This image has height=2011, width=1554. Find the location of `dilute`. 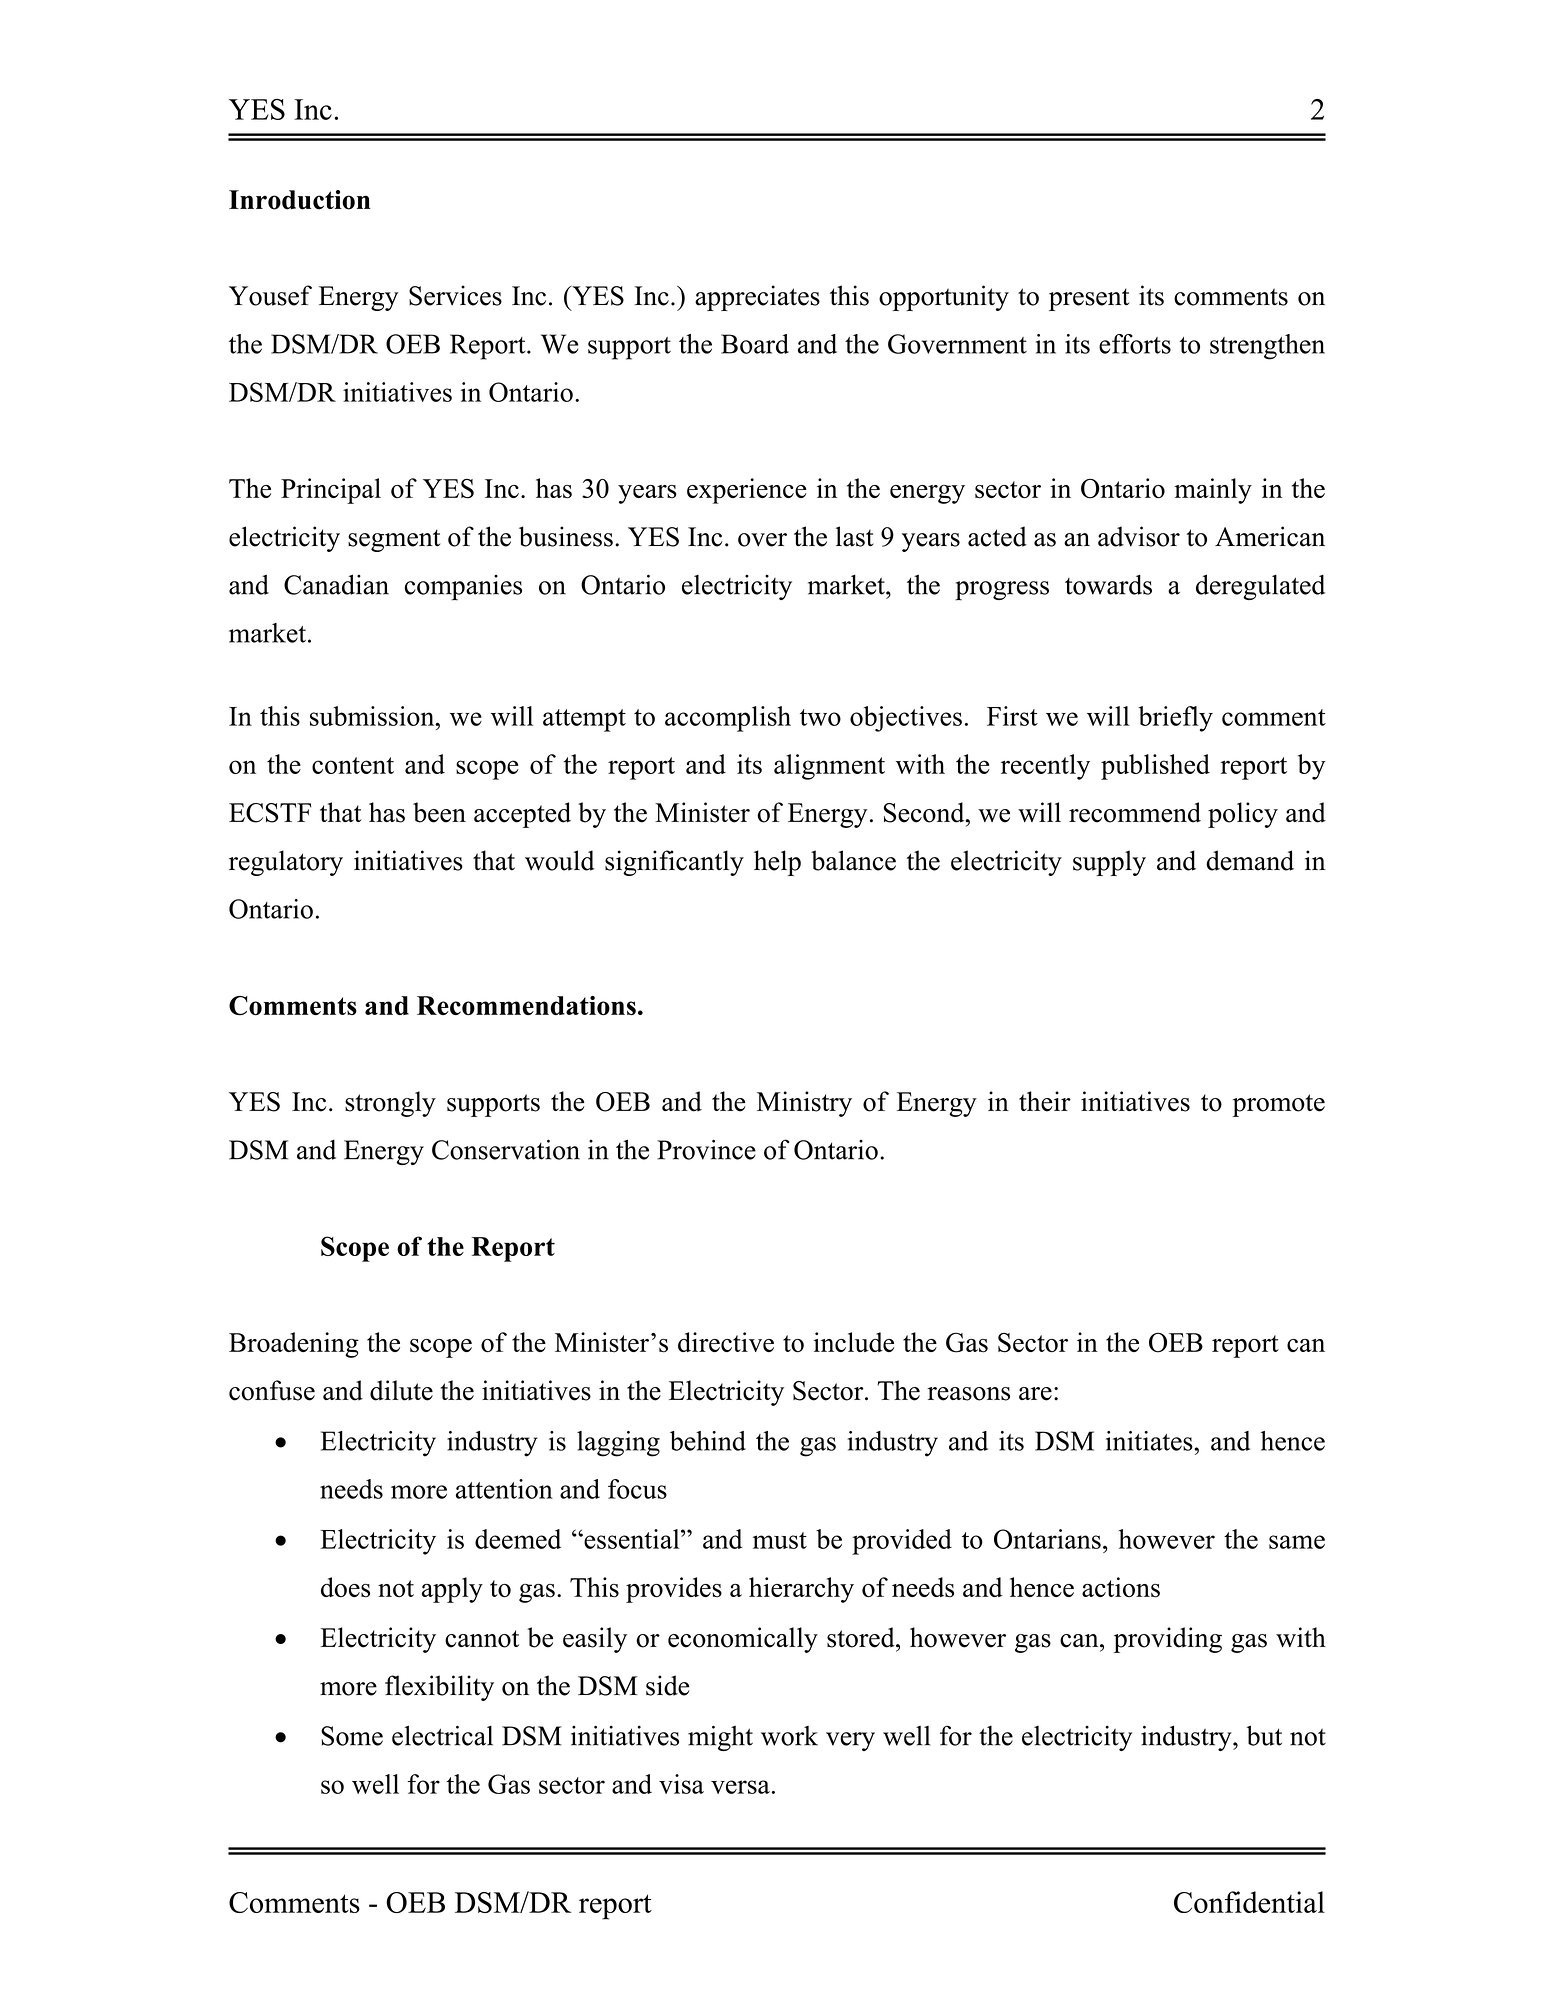

dilute is located at coordinates (401, 1390).
